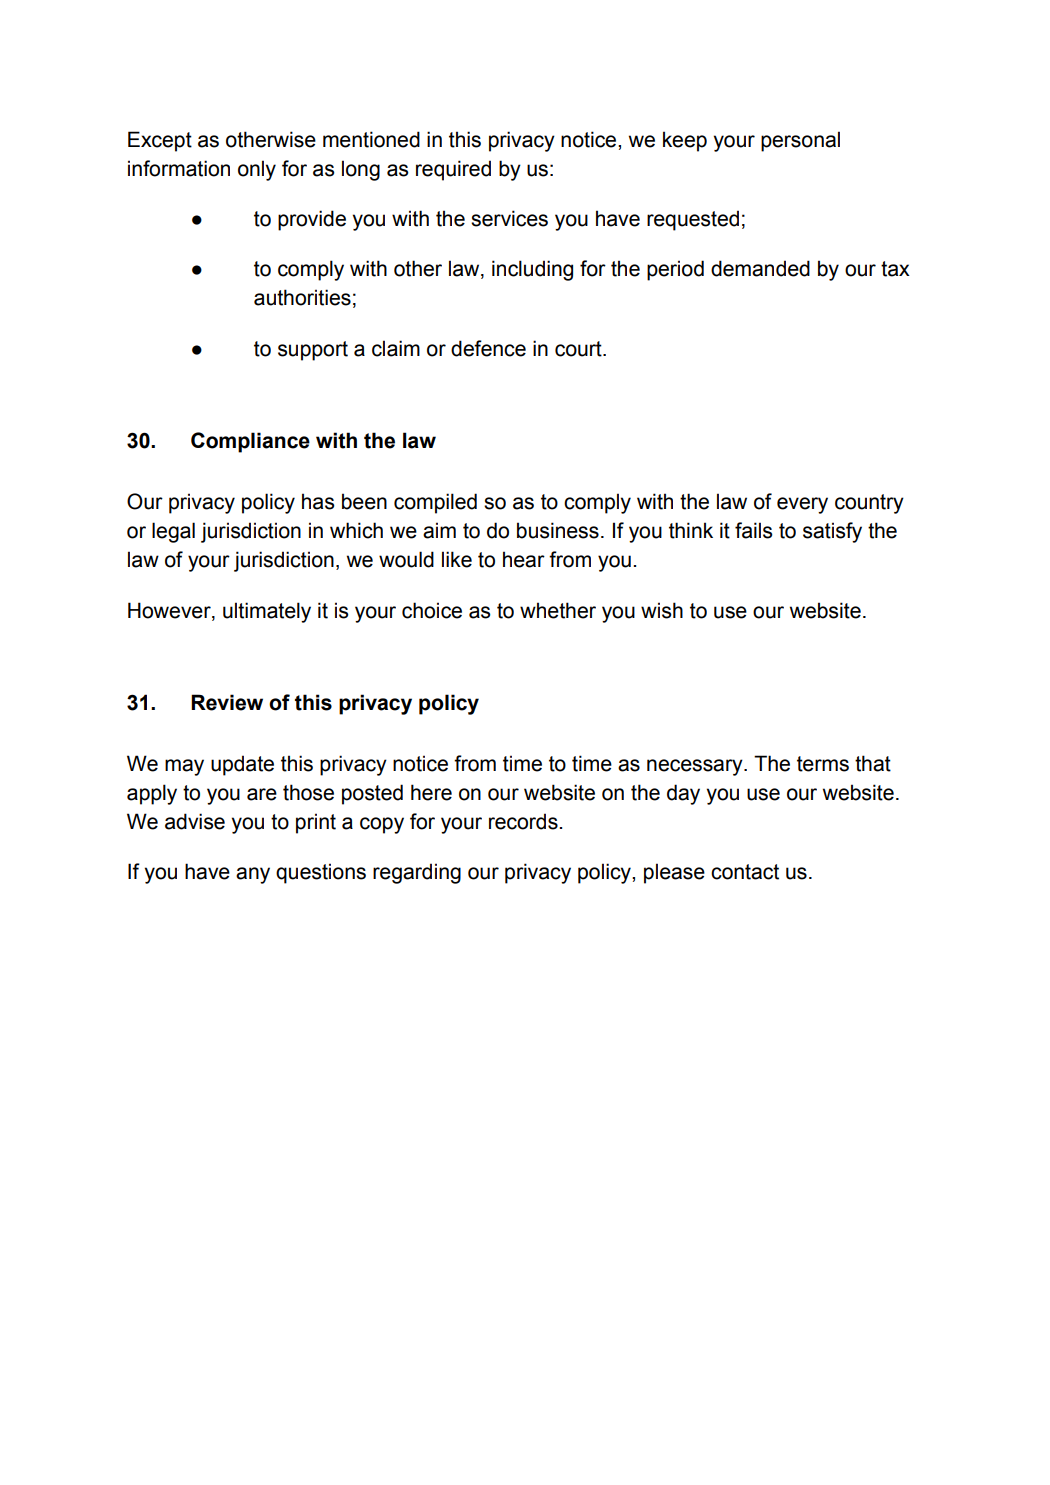 The height and width of the document is (1485, 1050). What do you see at coordinates (227, 702) in the document?
I see `Review` at bounding box center [227, 702].
